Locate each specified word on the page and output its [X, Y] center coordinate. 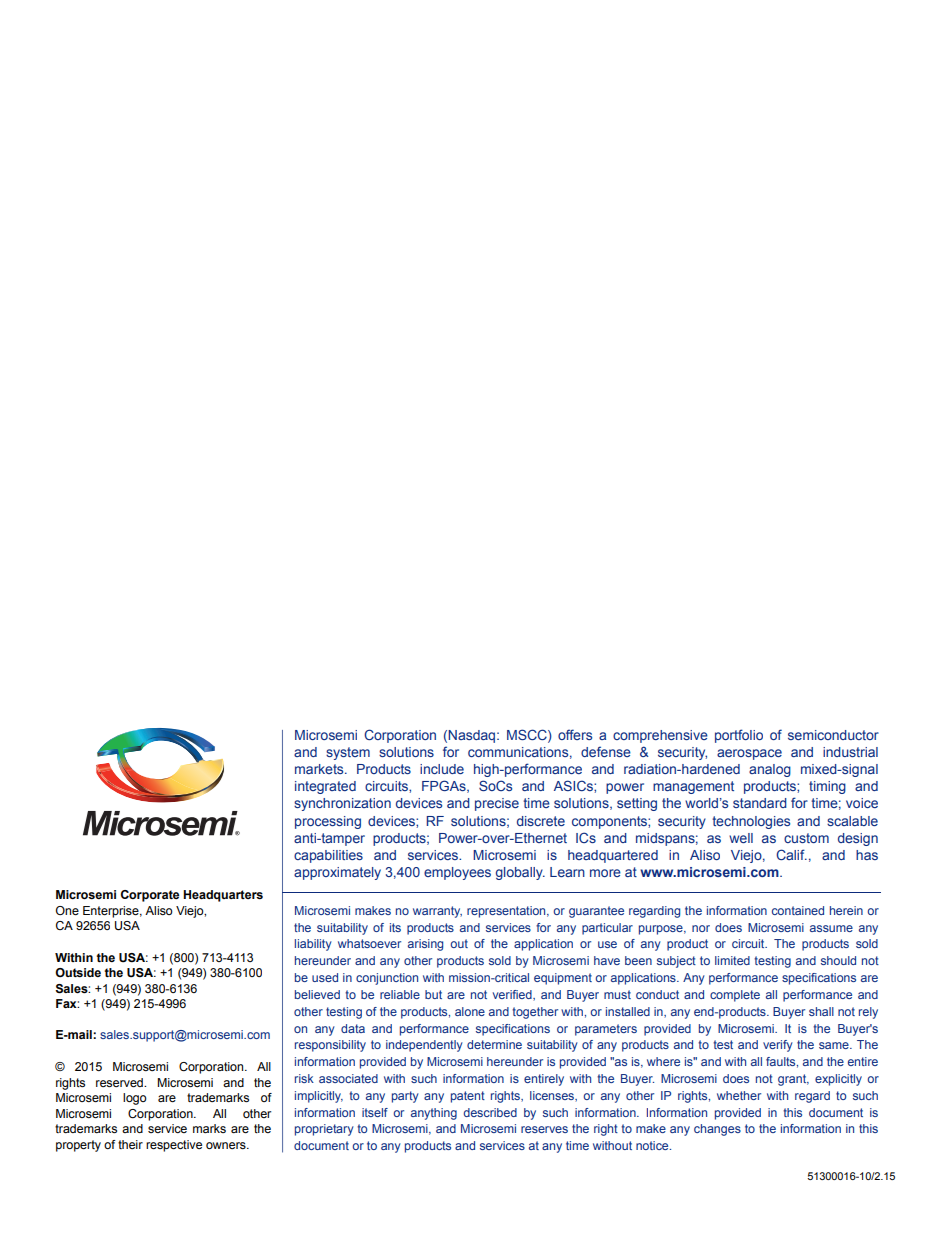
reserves [544, 1129]
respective [174, 1146]
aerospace [749, 754]
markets [320, 769]
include [442, 769]
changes [717, 1130]
